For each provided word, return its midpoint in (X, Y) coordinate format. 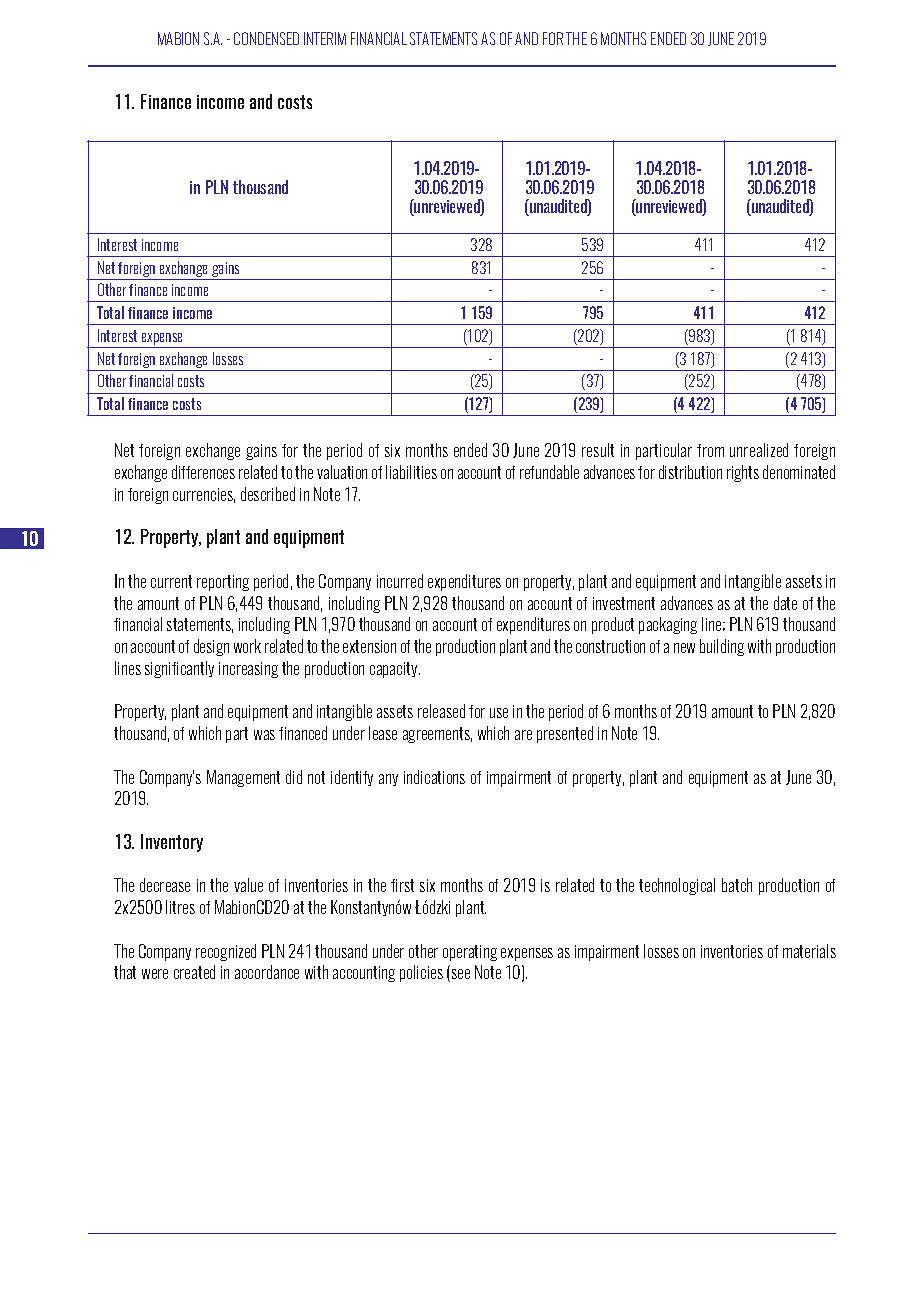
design (211, 647)
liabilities (411, 472)
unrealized (759, 450)
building (722, 647)
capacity (395, 670)
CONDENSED (266, 38)
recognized (226, 952)
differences (203, 472)
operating (470, 953)
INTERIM (325, 38)
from (710, 450)
